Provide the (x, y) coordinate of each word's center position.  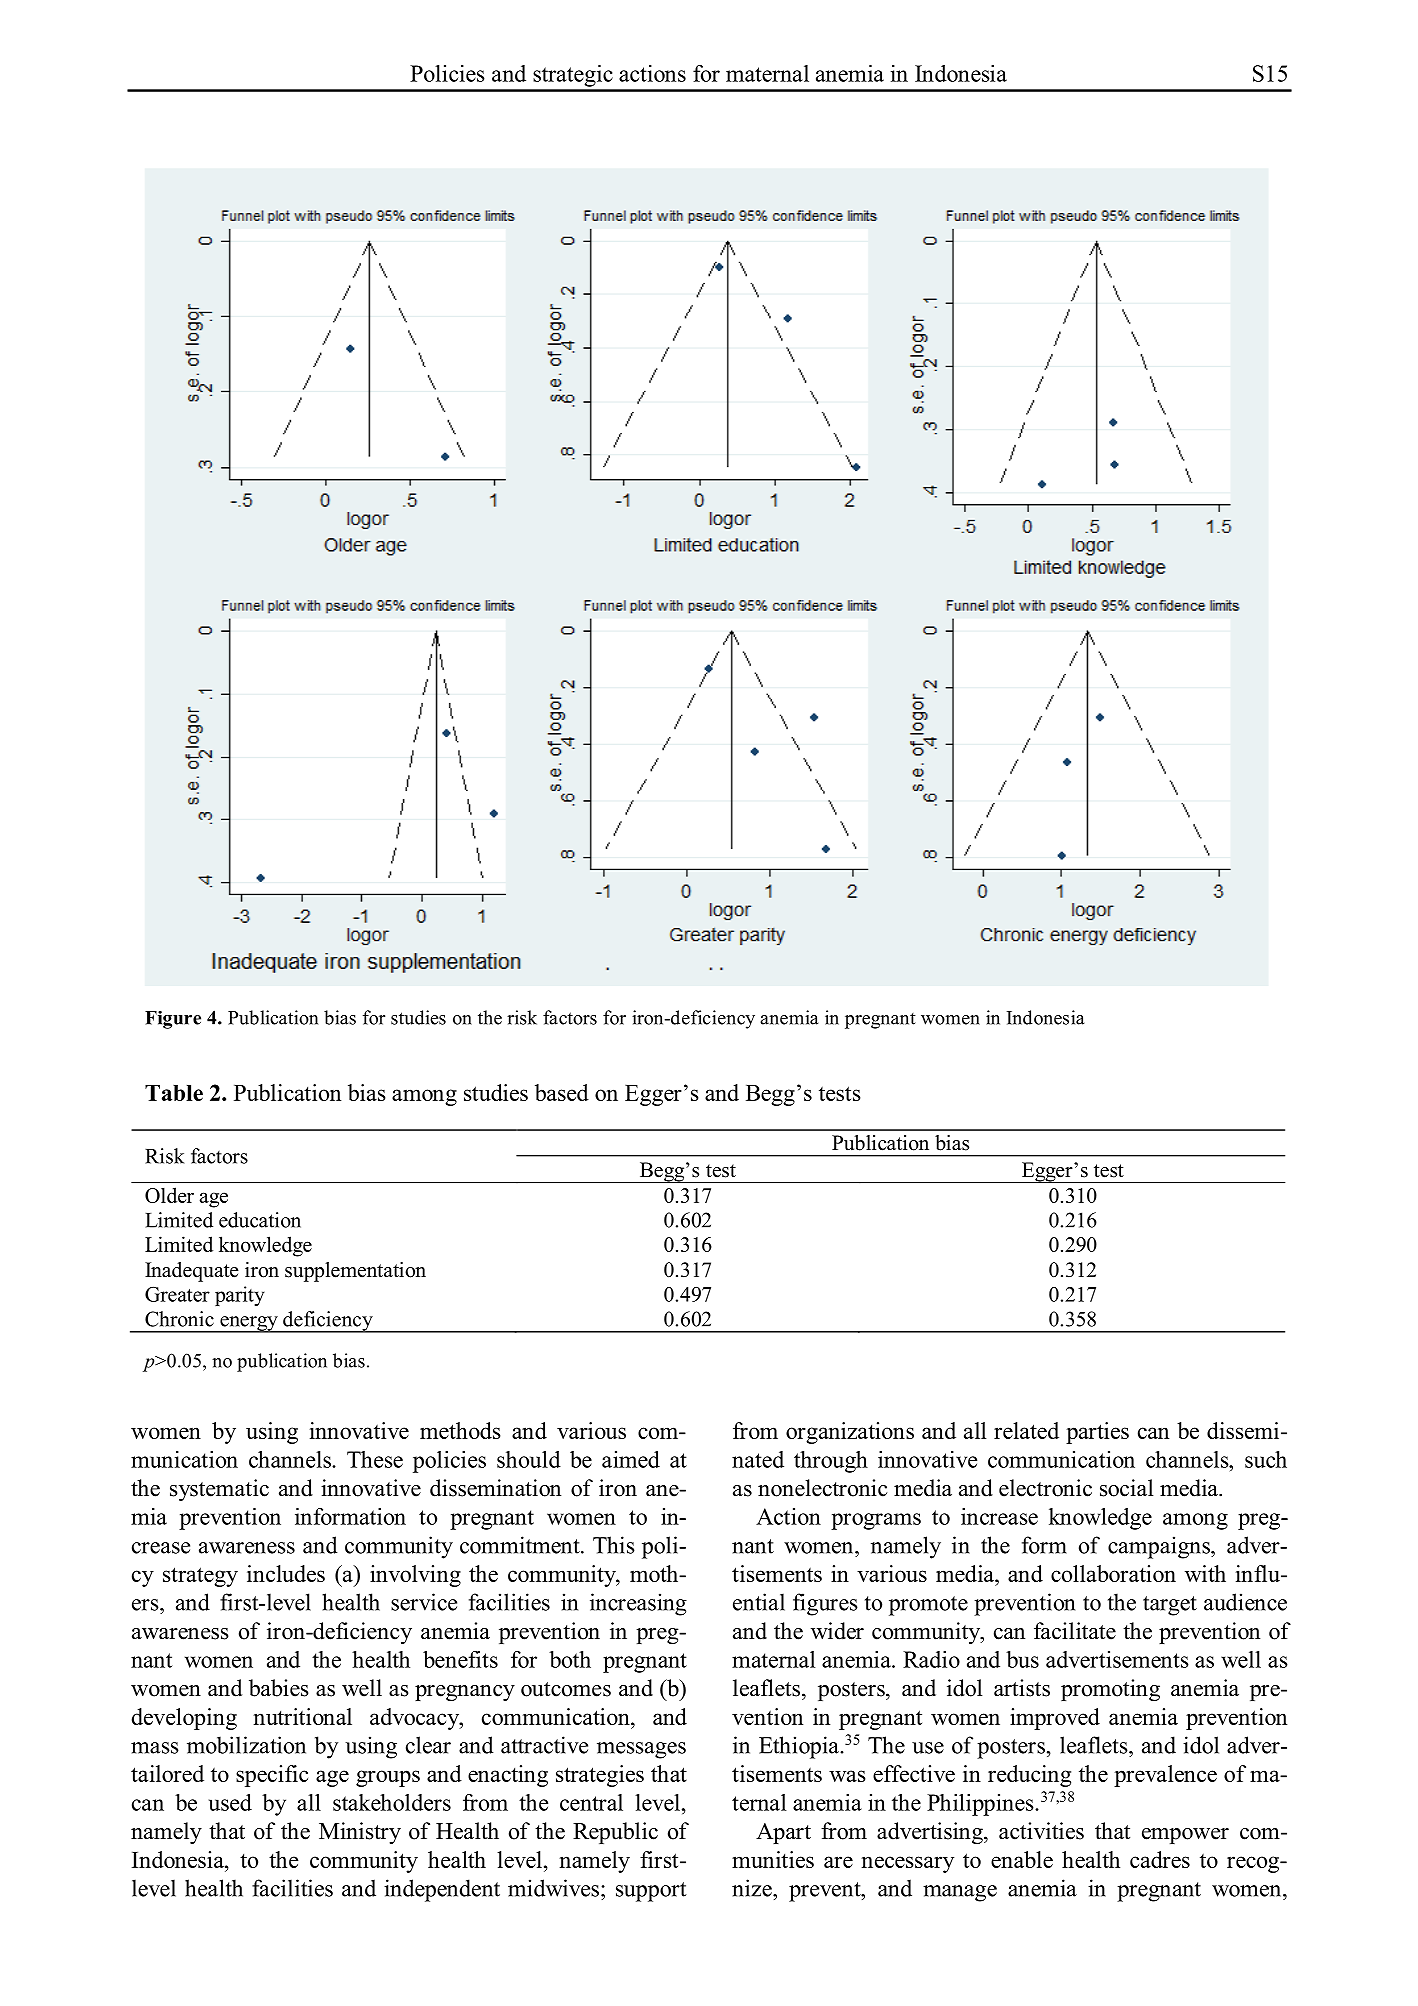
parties (1097, 1433)
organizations (850, 1433)
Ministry (360, 1833)
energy (249, 1324)
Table (174, 1093)
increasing (638, 1604)
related (1026, 1430)
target (1170, 1606)
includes (286, 1573)
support (651, 1892)
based (562, 1092)
